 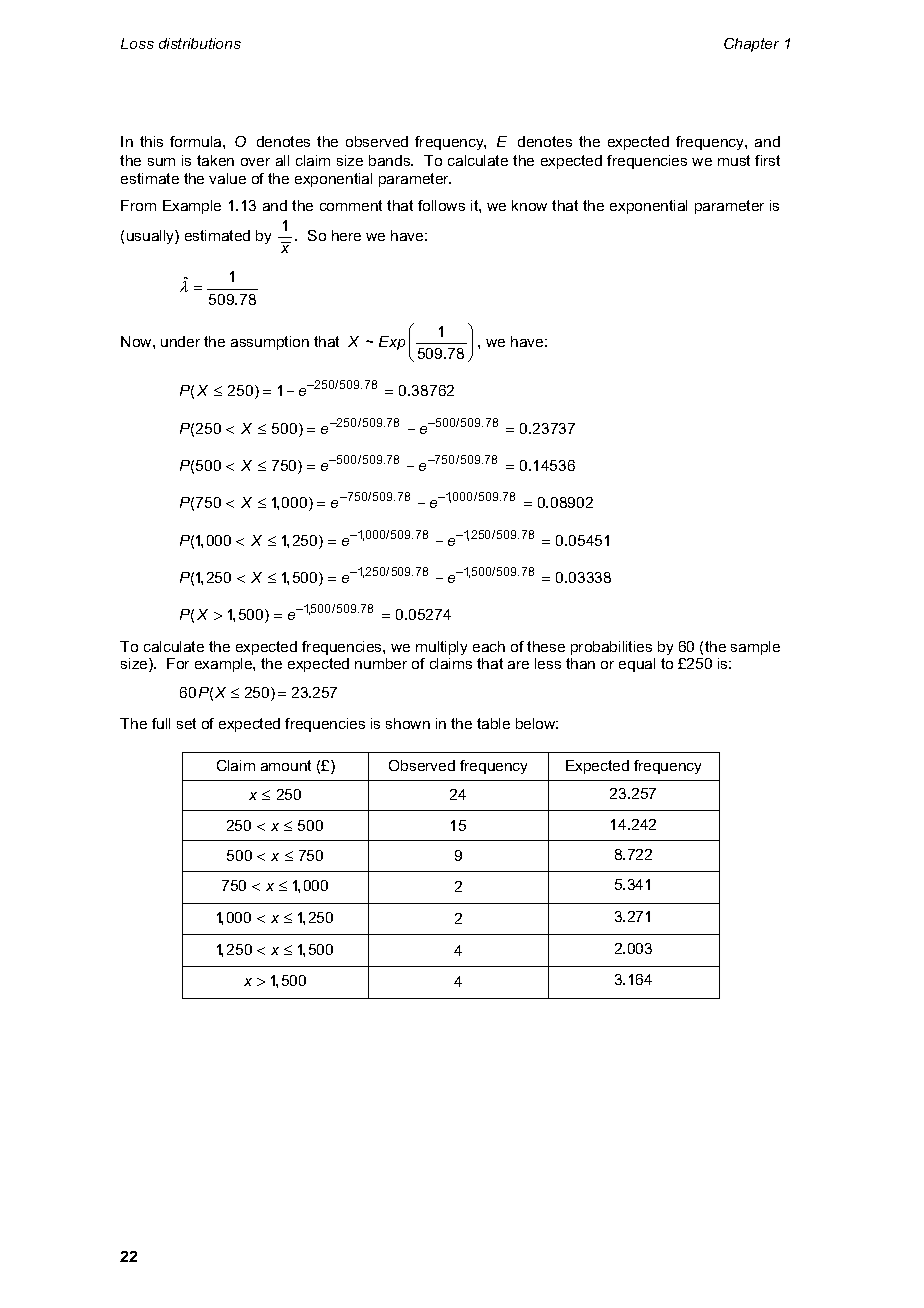 I want to click on Chapter, so click(x=751, y=45).
